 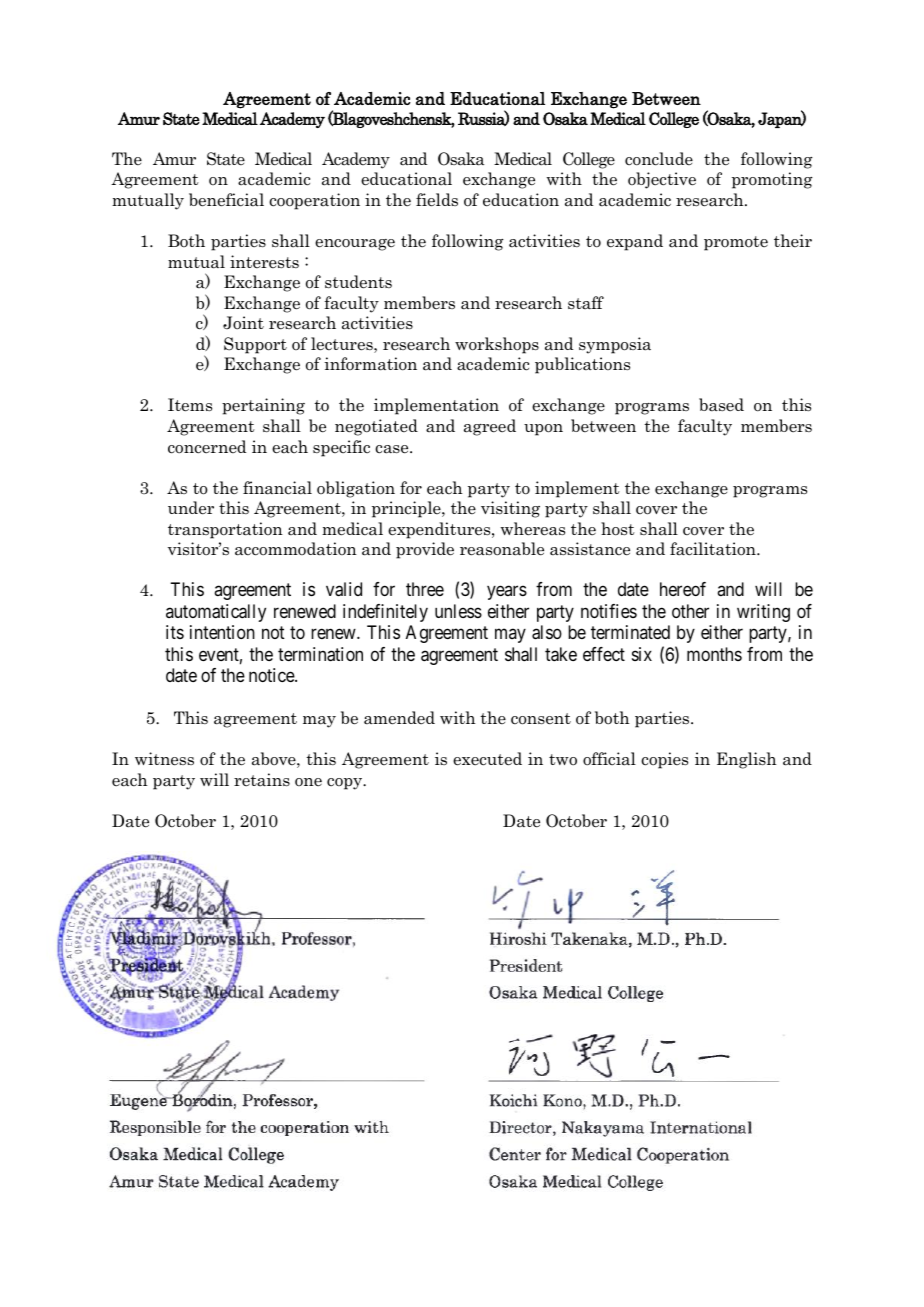 What do you see at coordinates (510, 509) in the screenshot?
I see `visiting` at bounding box center [510, 509].
